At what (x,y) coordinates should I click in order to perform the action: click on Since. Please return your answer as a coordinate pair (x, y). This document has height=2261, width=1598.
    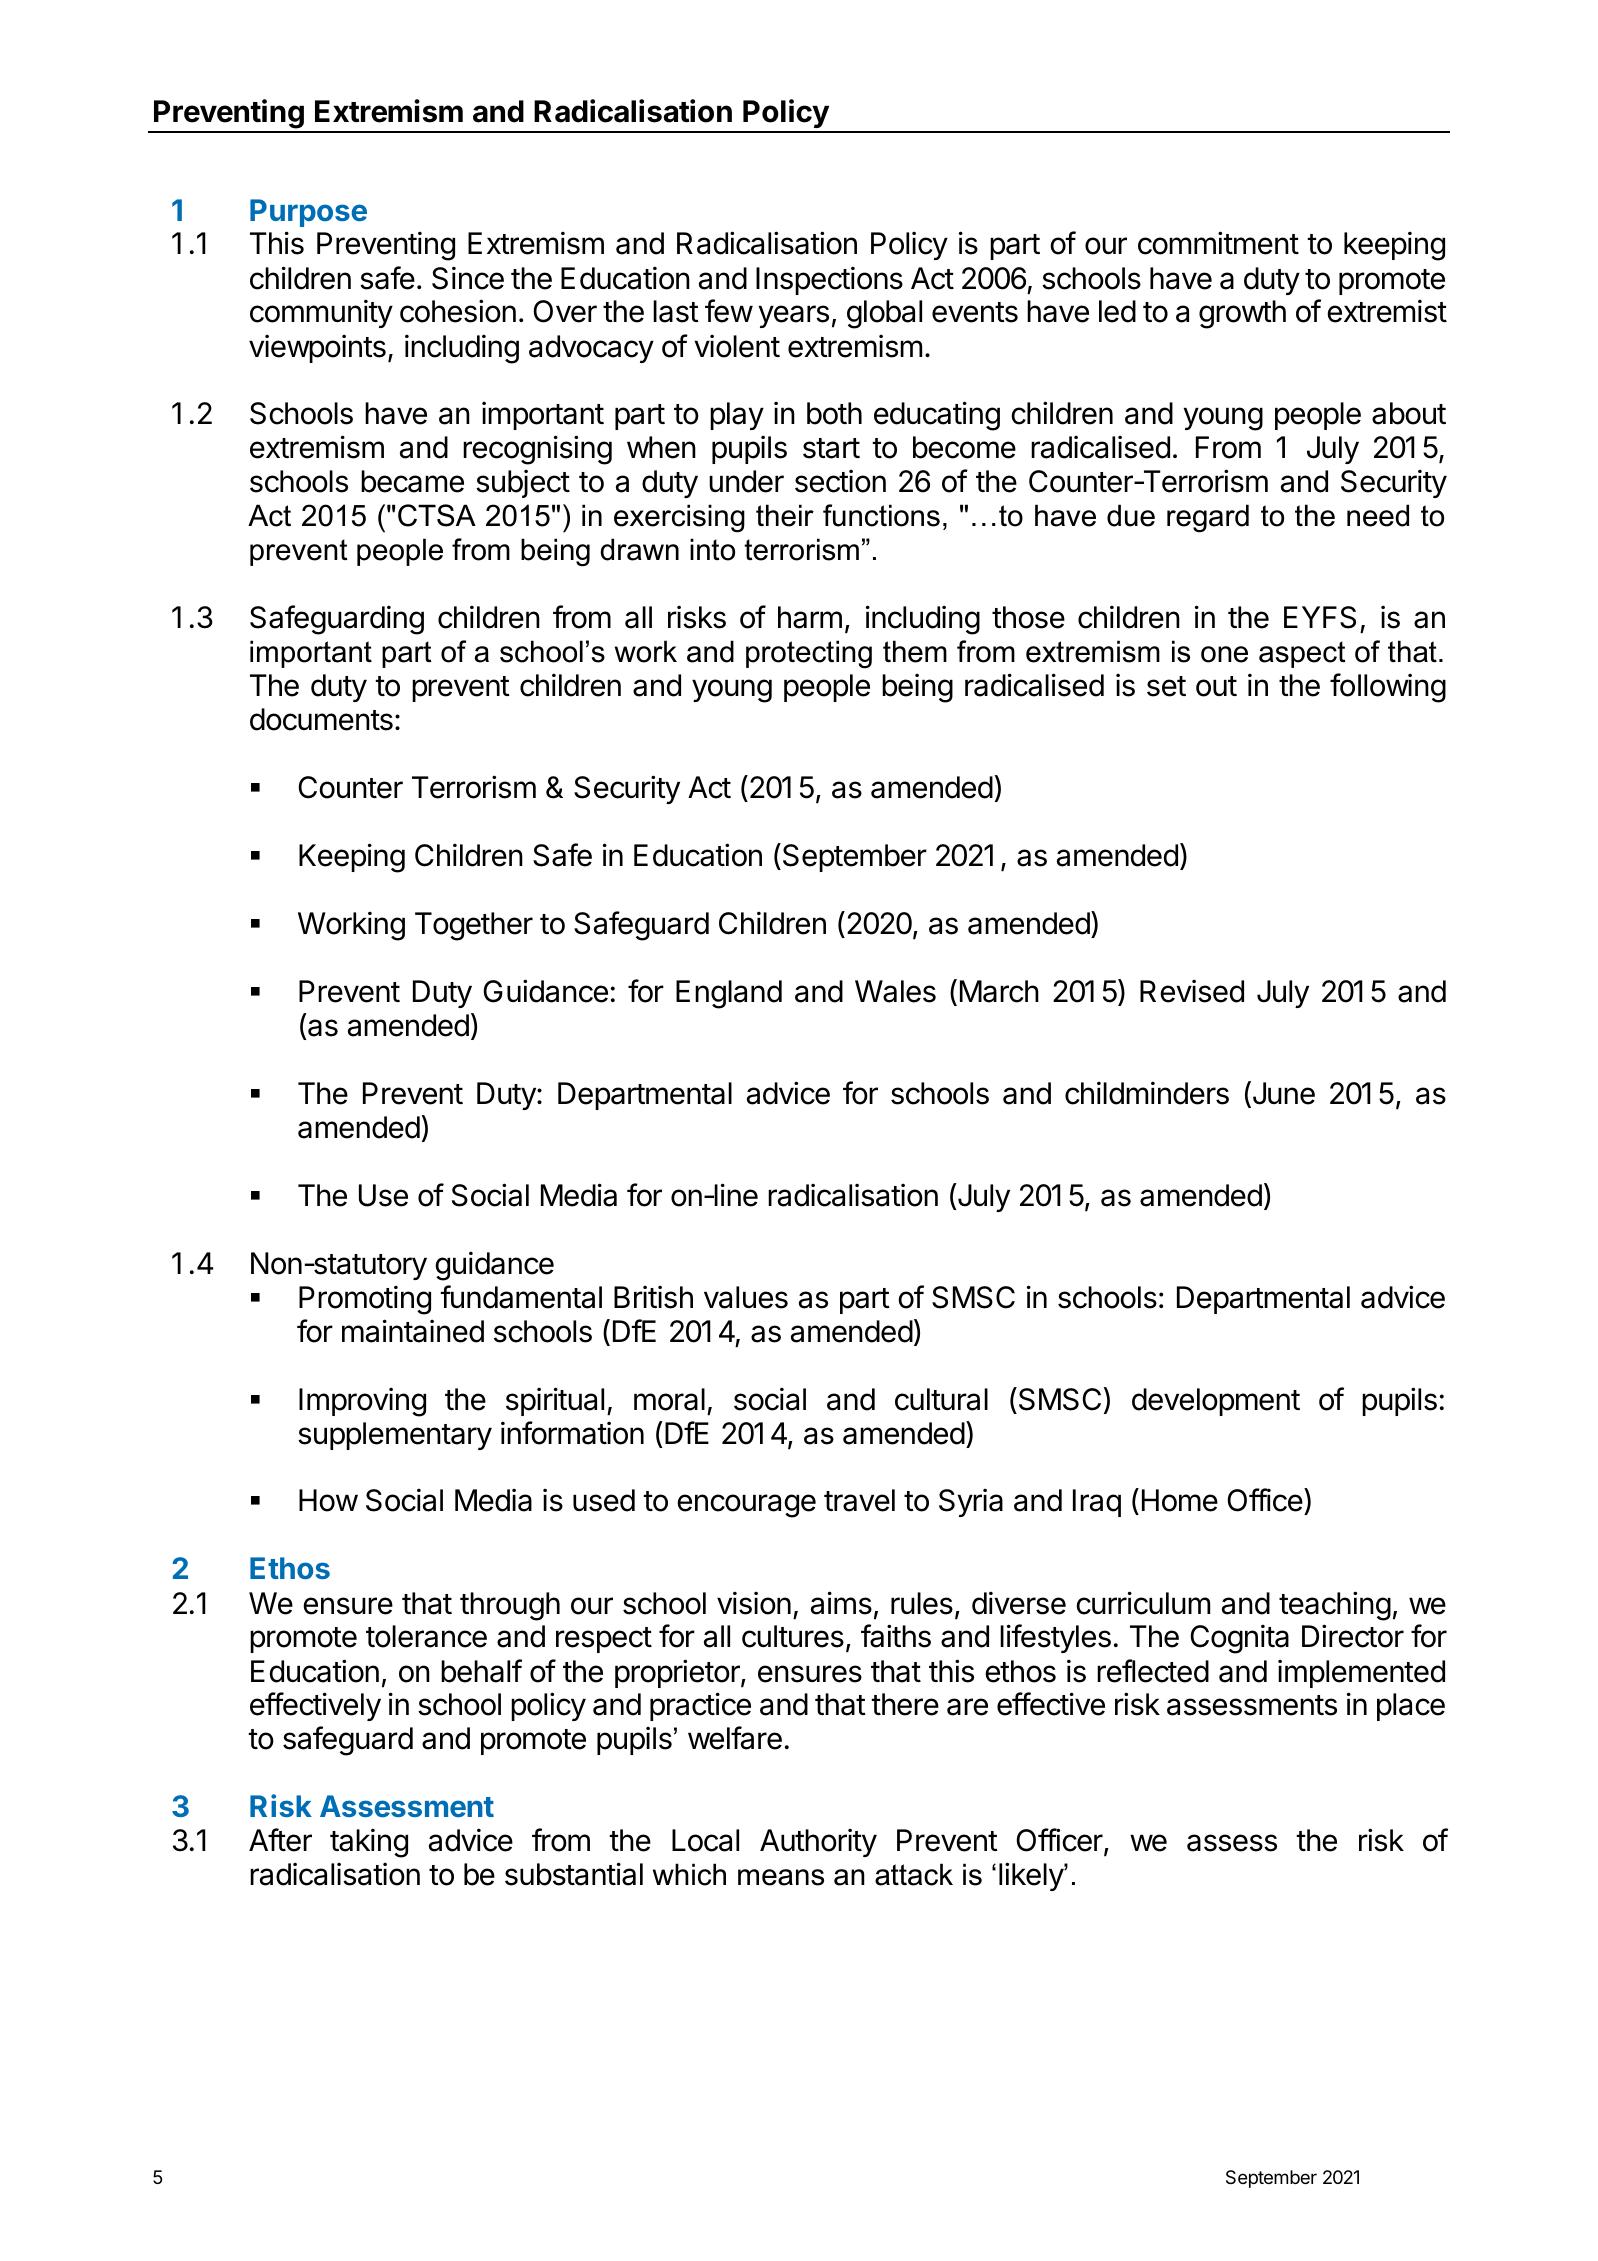
    Looking at the image, I should click on (468, 278).
